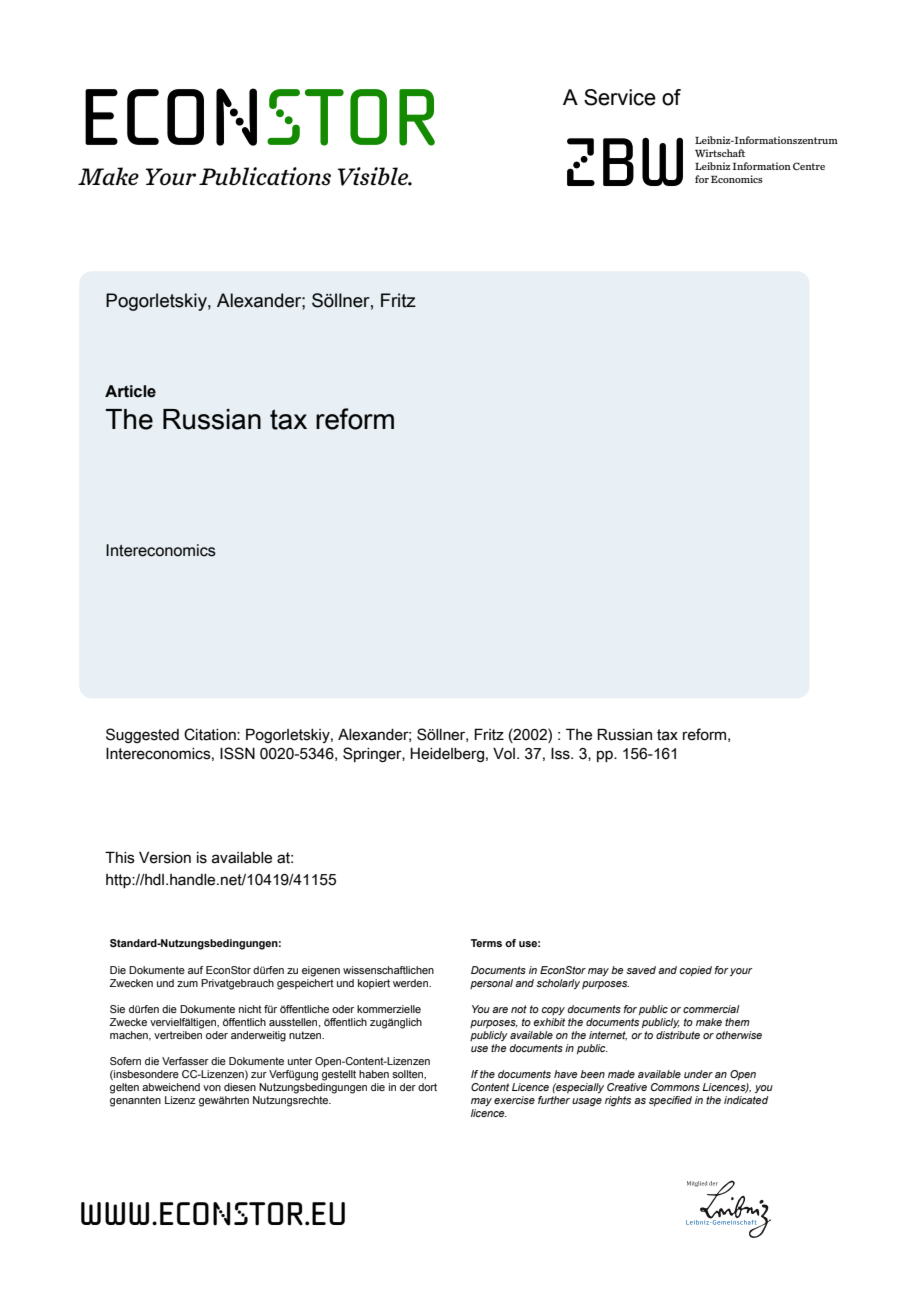  What do you see at coordinates (809, 166) in the document?
I see `Centre` at bounding box center [809, 166].
